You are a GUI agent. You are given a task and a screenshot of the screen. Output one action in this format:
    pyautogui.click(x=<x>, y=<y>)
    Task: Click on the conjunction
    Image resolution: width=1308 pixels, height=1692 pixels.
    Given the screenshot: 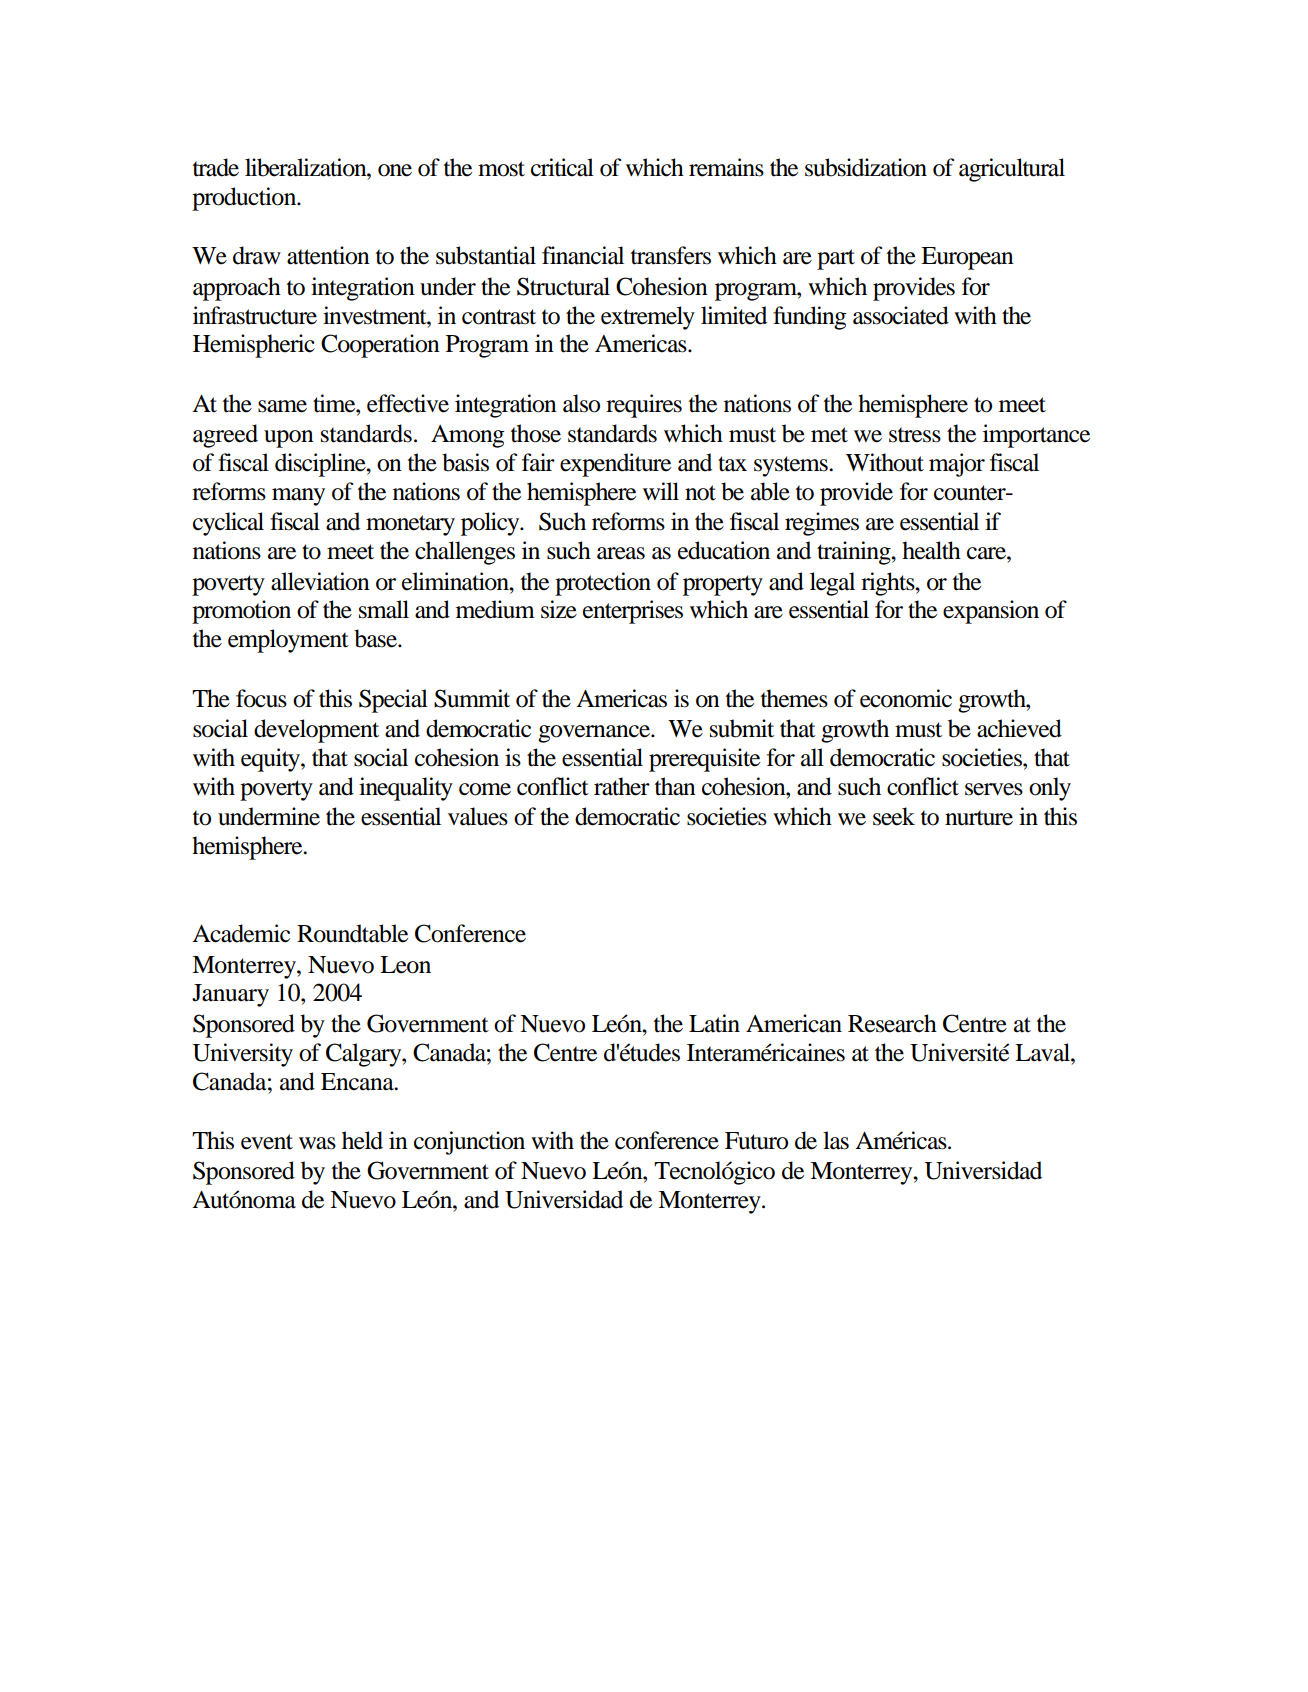 What is the action you would take?
    pyautogui.click(x=469, y=1143)
